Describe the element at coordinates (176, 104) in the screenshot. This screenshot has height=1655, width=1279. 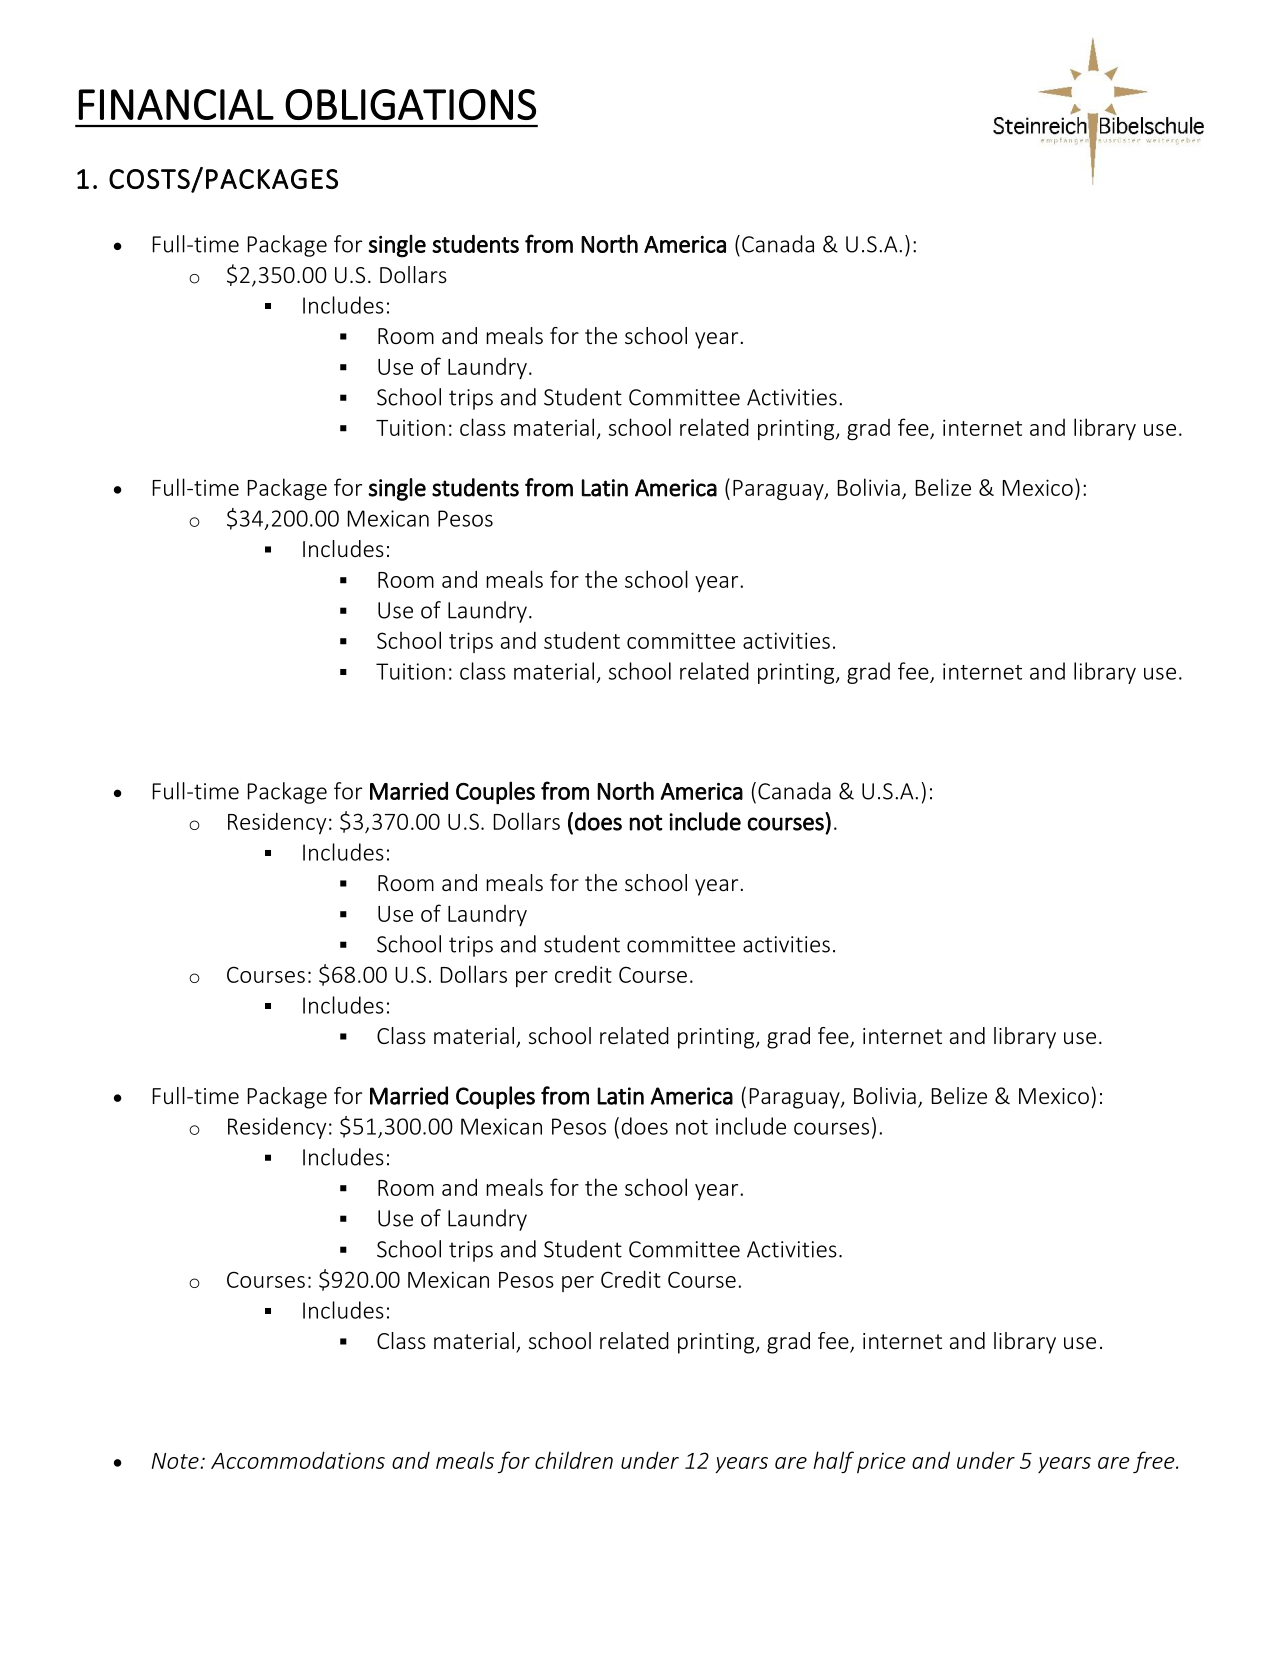
I see `FINANCIAL` at that location.
